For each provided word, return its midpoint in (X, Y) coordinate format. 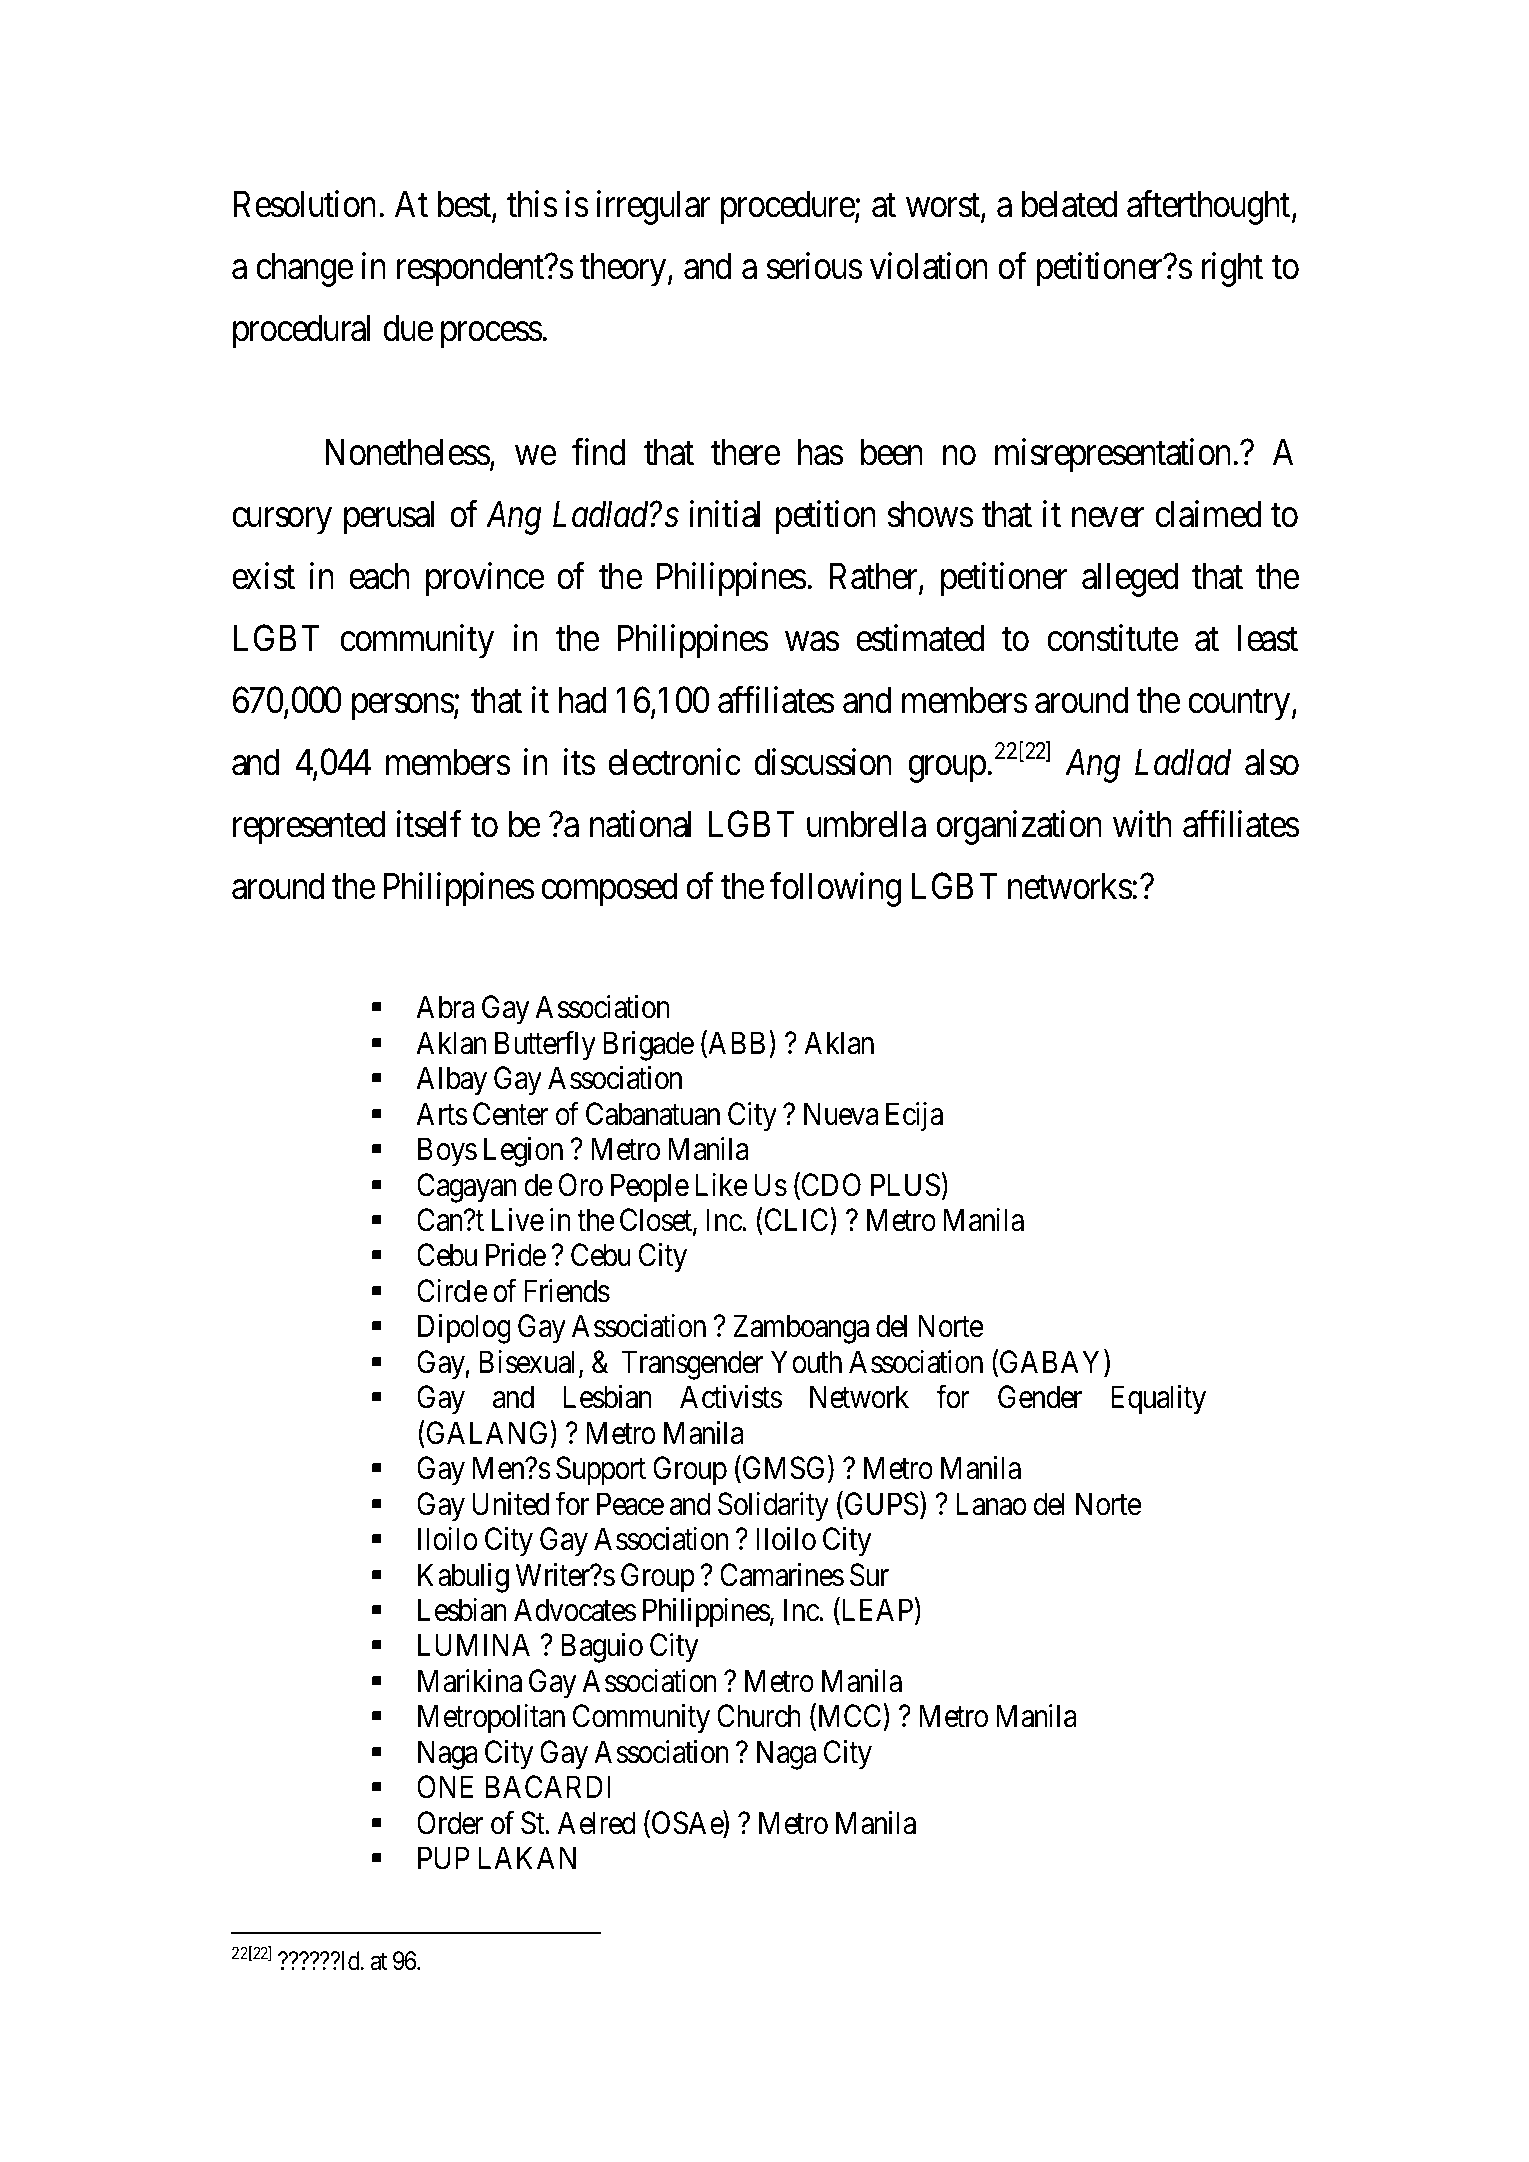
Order (450, 1823)
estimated (920, 638)
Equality (1158, 1400)
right (1232, 269)
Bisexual (529, 1363)
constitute (1112, 638)
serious (815, 266)
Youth (806, 1362)
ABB (735, 1044)
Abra (446, 1007)
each (379, 576)
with (1142, 824)
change (304, 269)
